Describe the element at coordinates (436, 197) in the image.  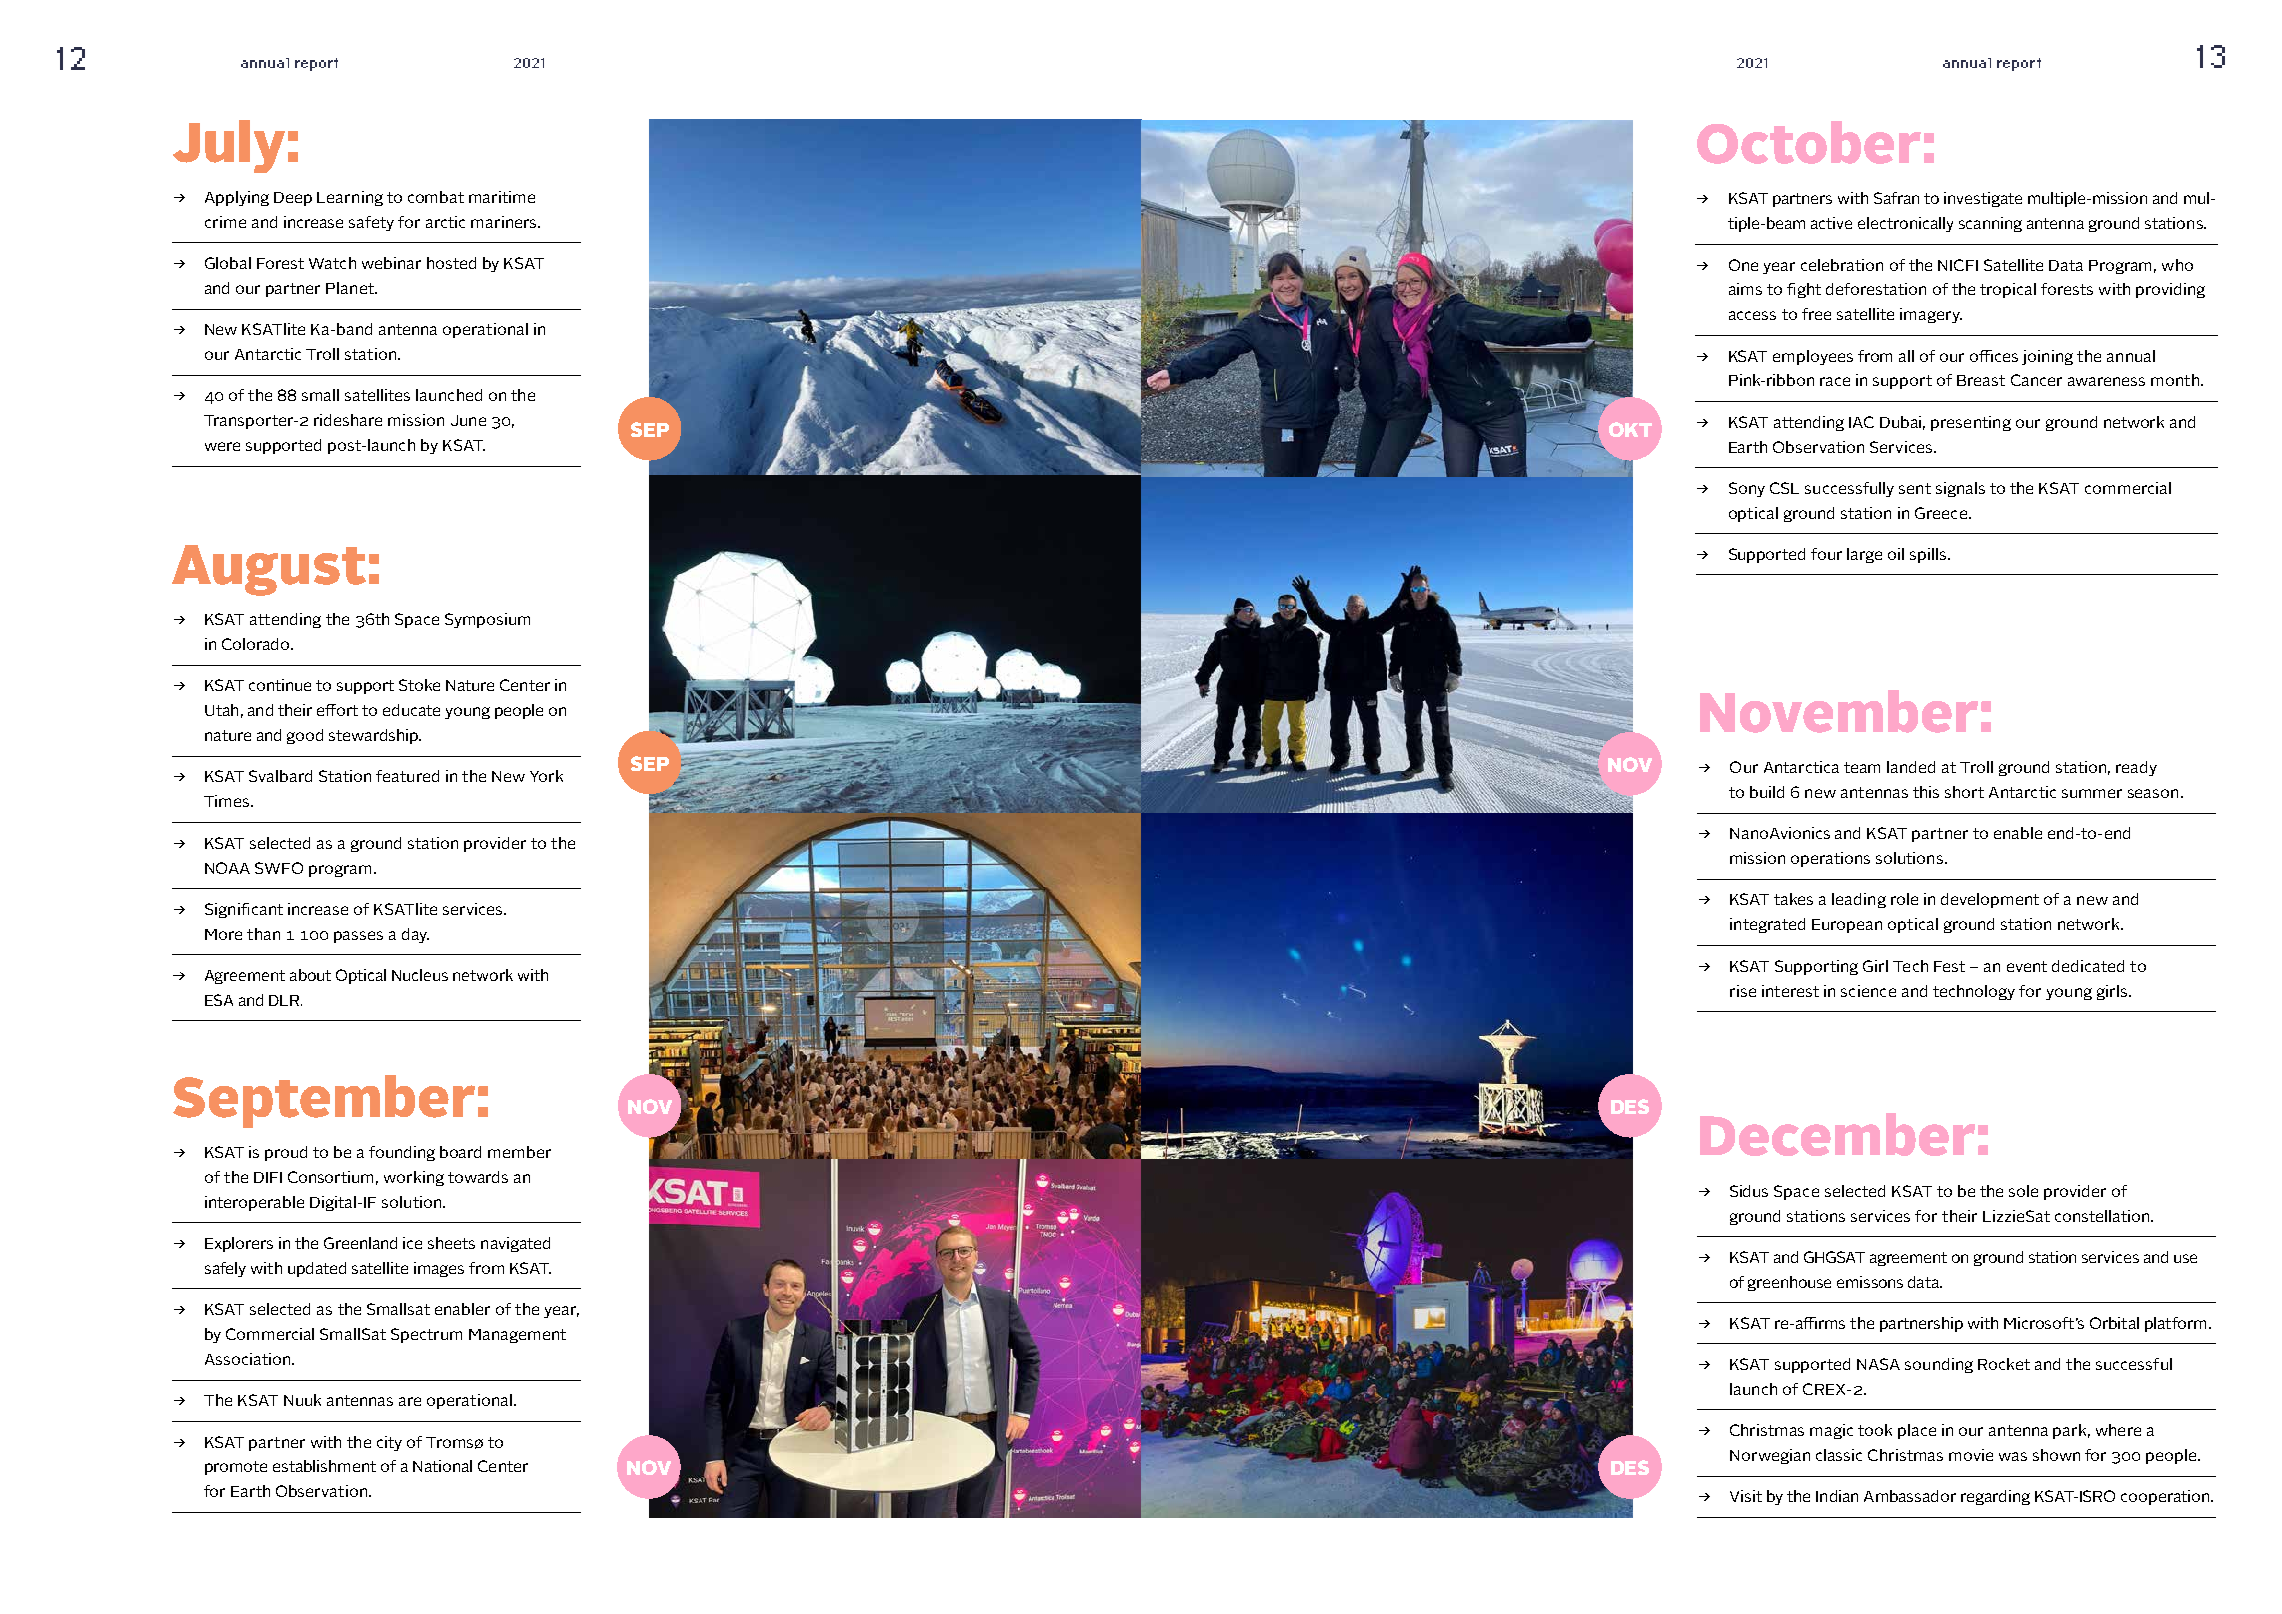
I see `combat` at that location.
